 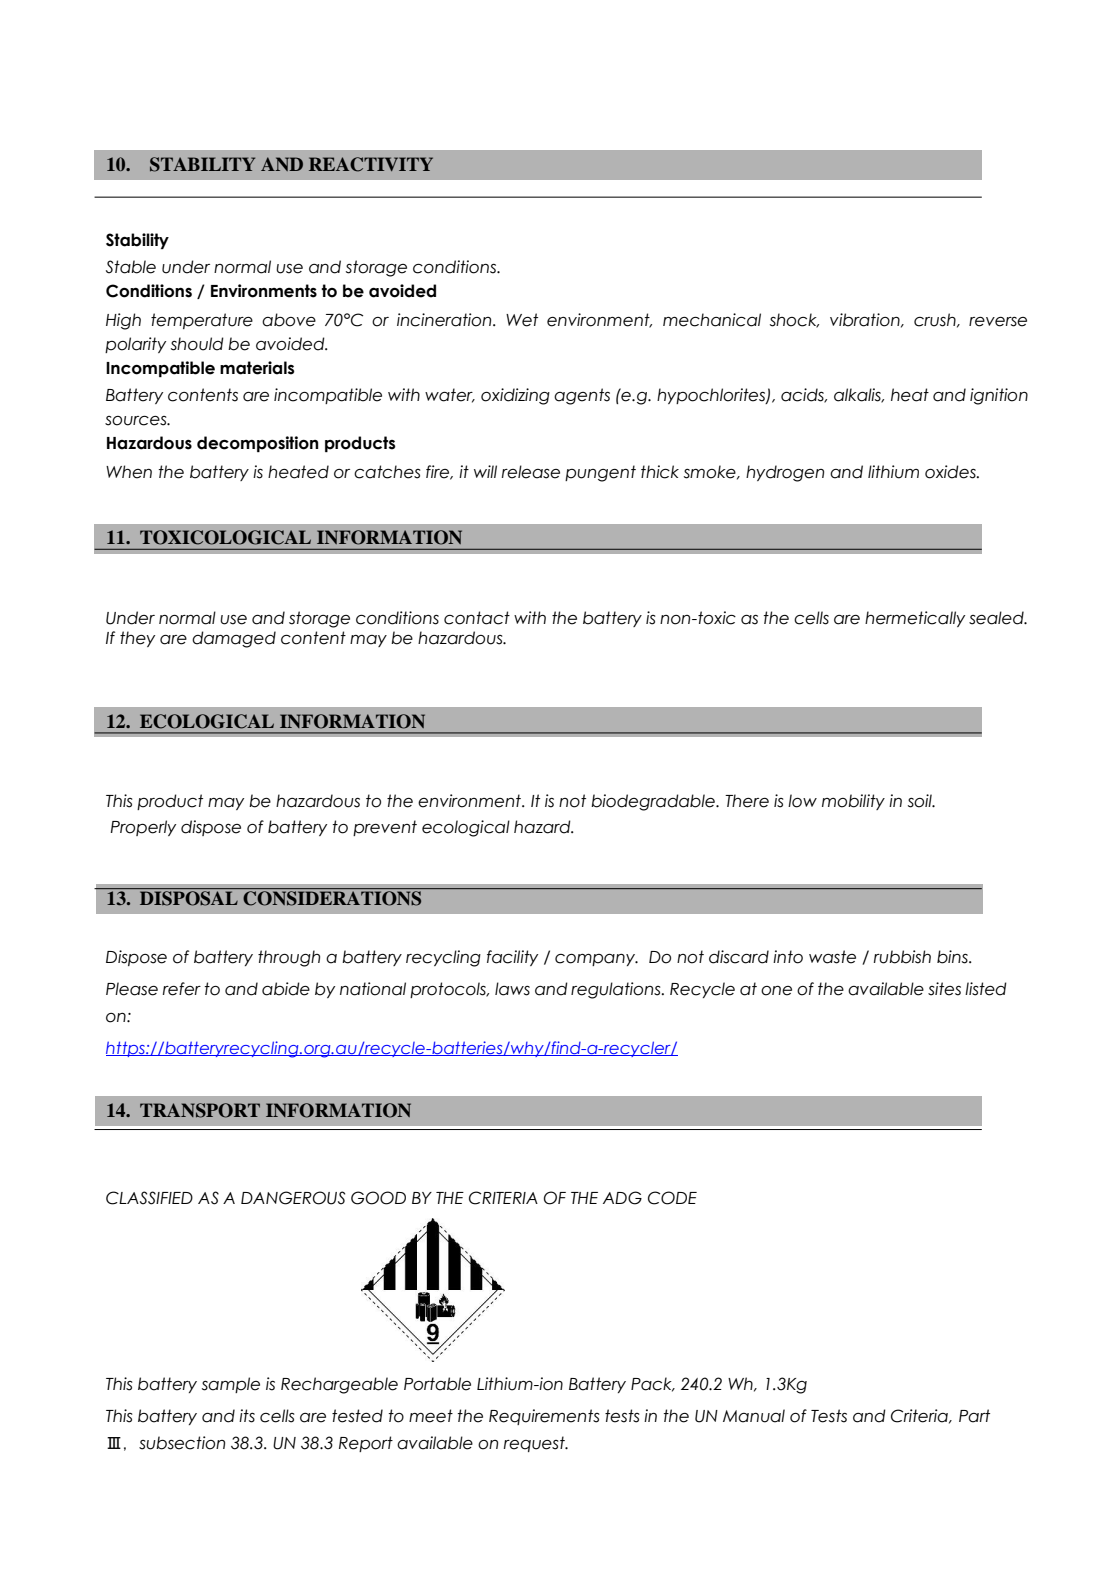 I want to click on its, so click(x=247, y=1416).
